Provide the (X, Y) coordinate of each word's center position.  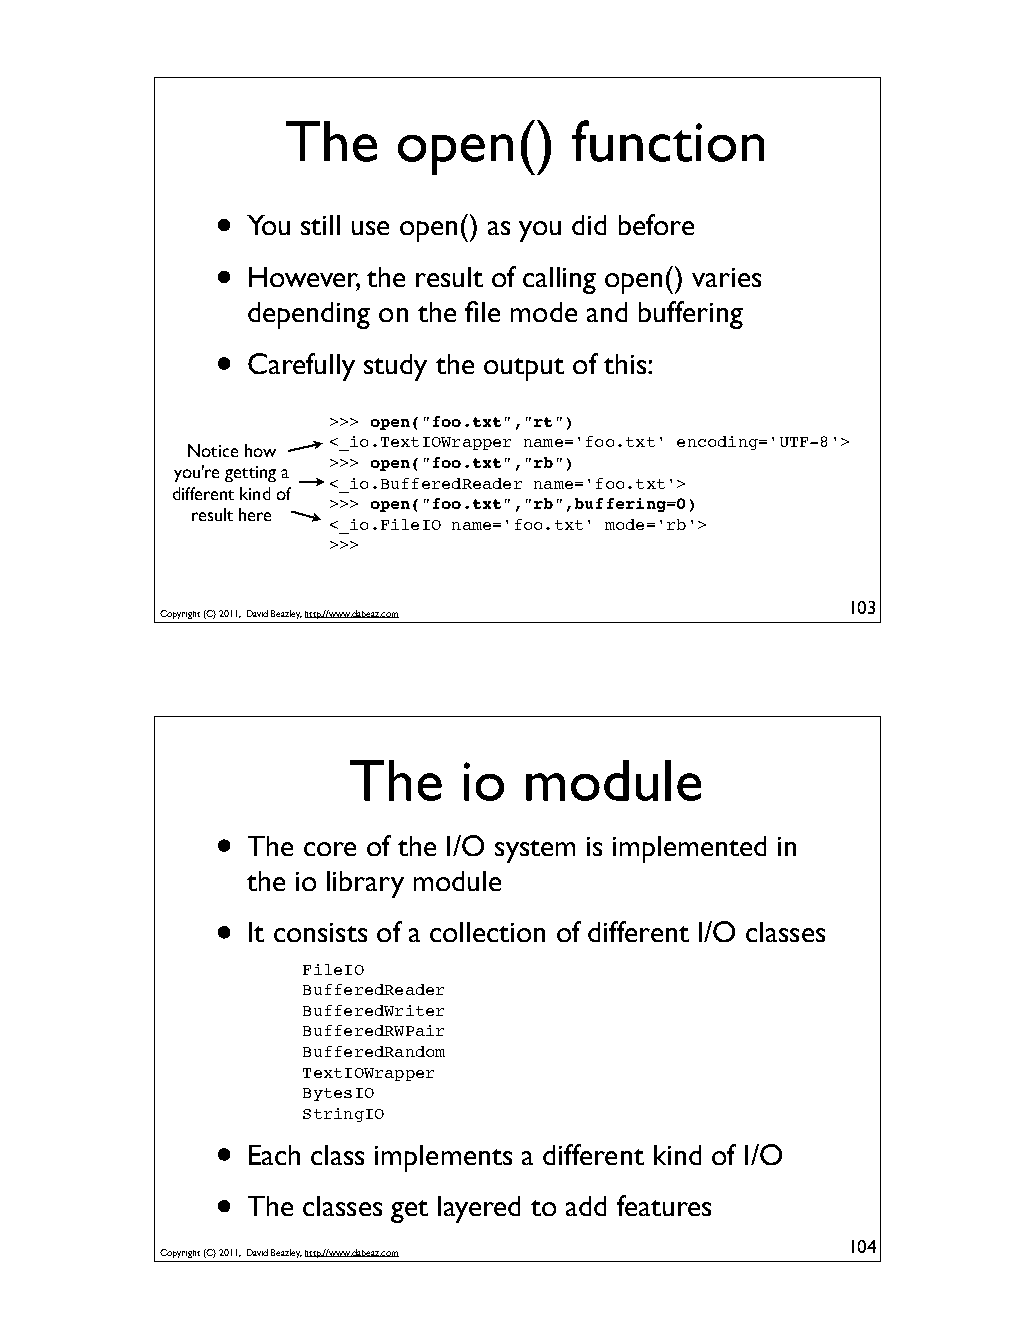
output (524, 369)
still (320, 225)
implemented (689, 849)
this (626, 364)
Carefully (301, 367)
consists (320, 932)
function (668, 141)
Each (274, 1155)
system (535, 851)
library (365, 884)
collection (487, 932)
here (255, 514)
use (370, 228)
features (664, 1205)
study (395, 367)
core (330, 849)
